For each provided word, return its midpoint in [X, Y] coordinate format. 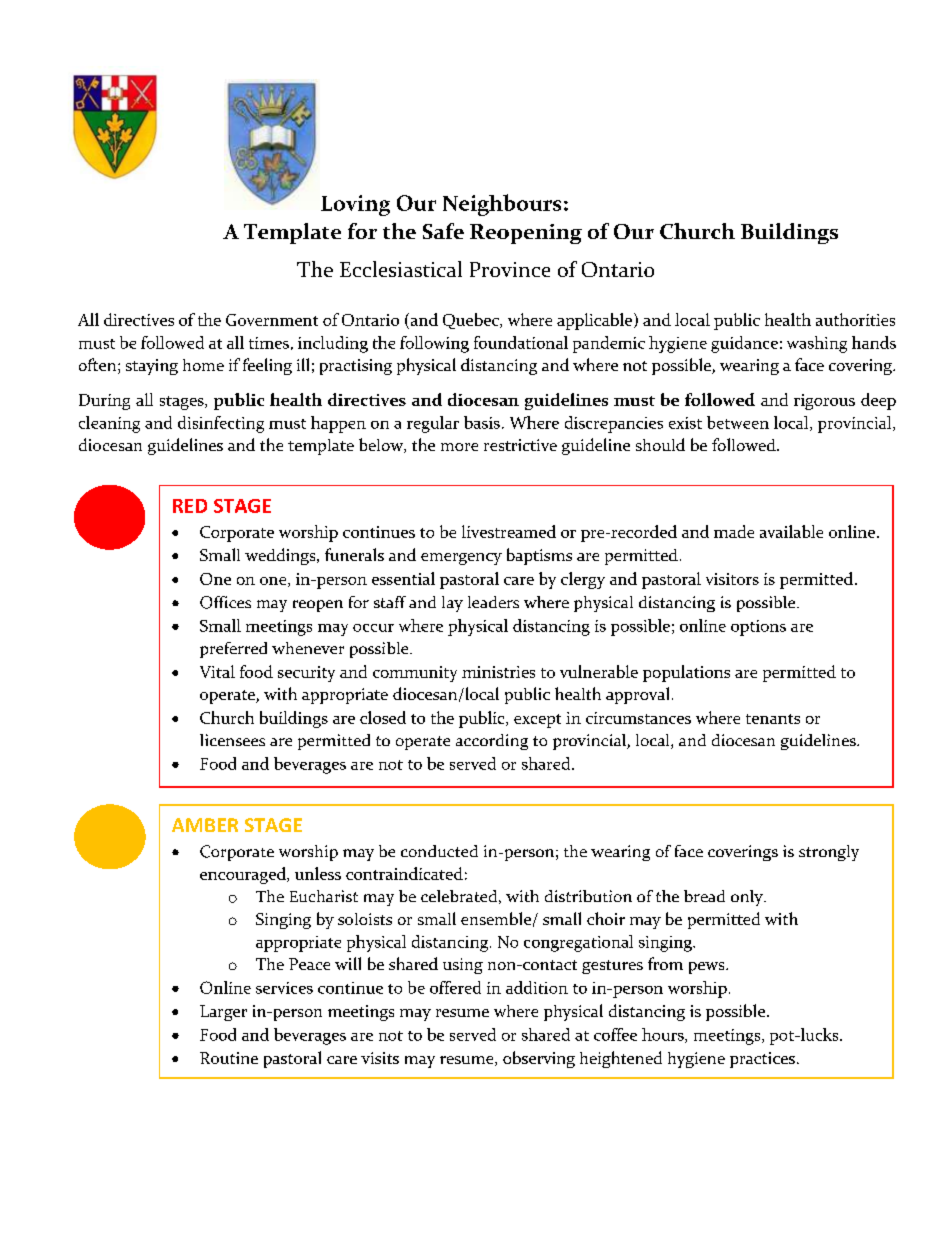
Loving [355, 205]
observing [539, 1059]
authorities [855, 319]
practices [762, 1060]
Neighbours [502, 205]
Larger [223, 1013]
